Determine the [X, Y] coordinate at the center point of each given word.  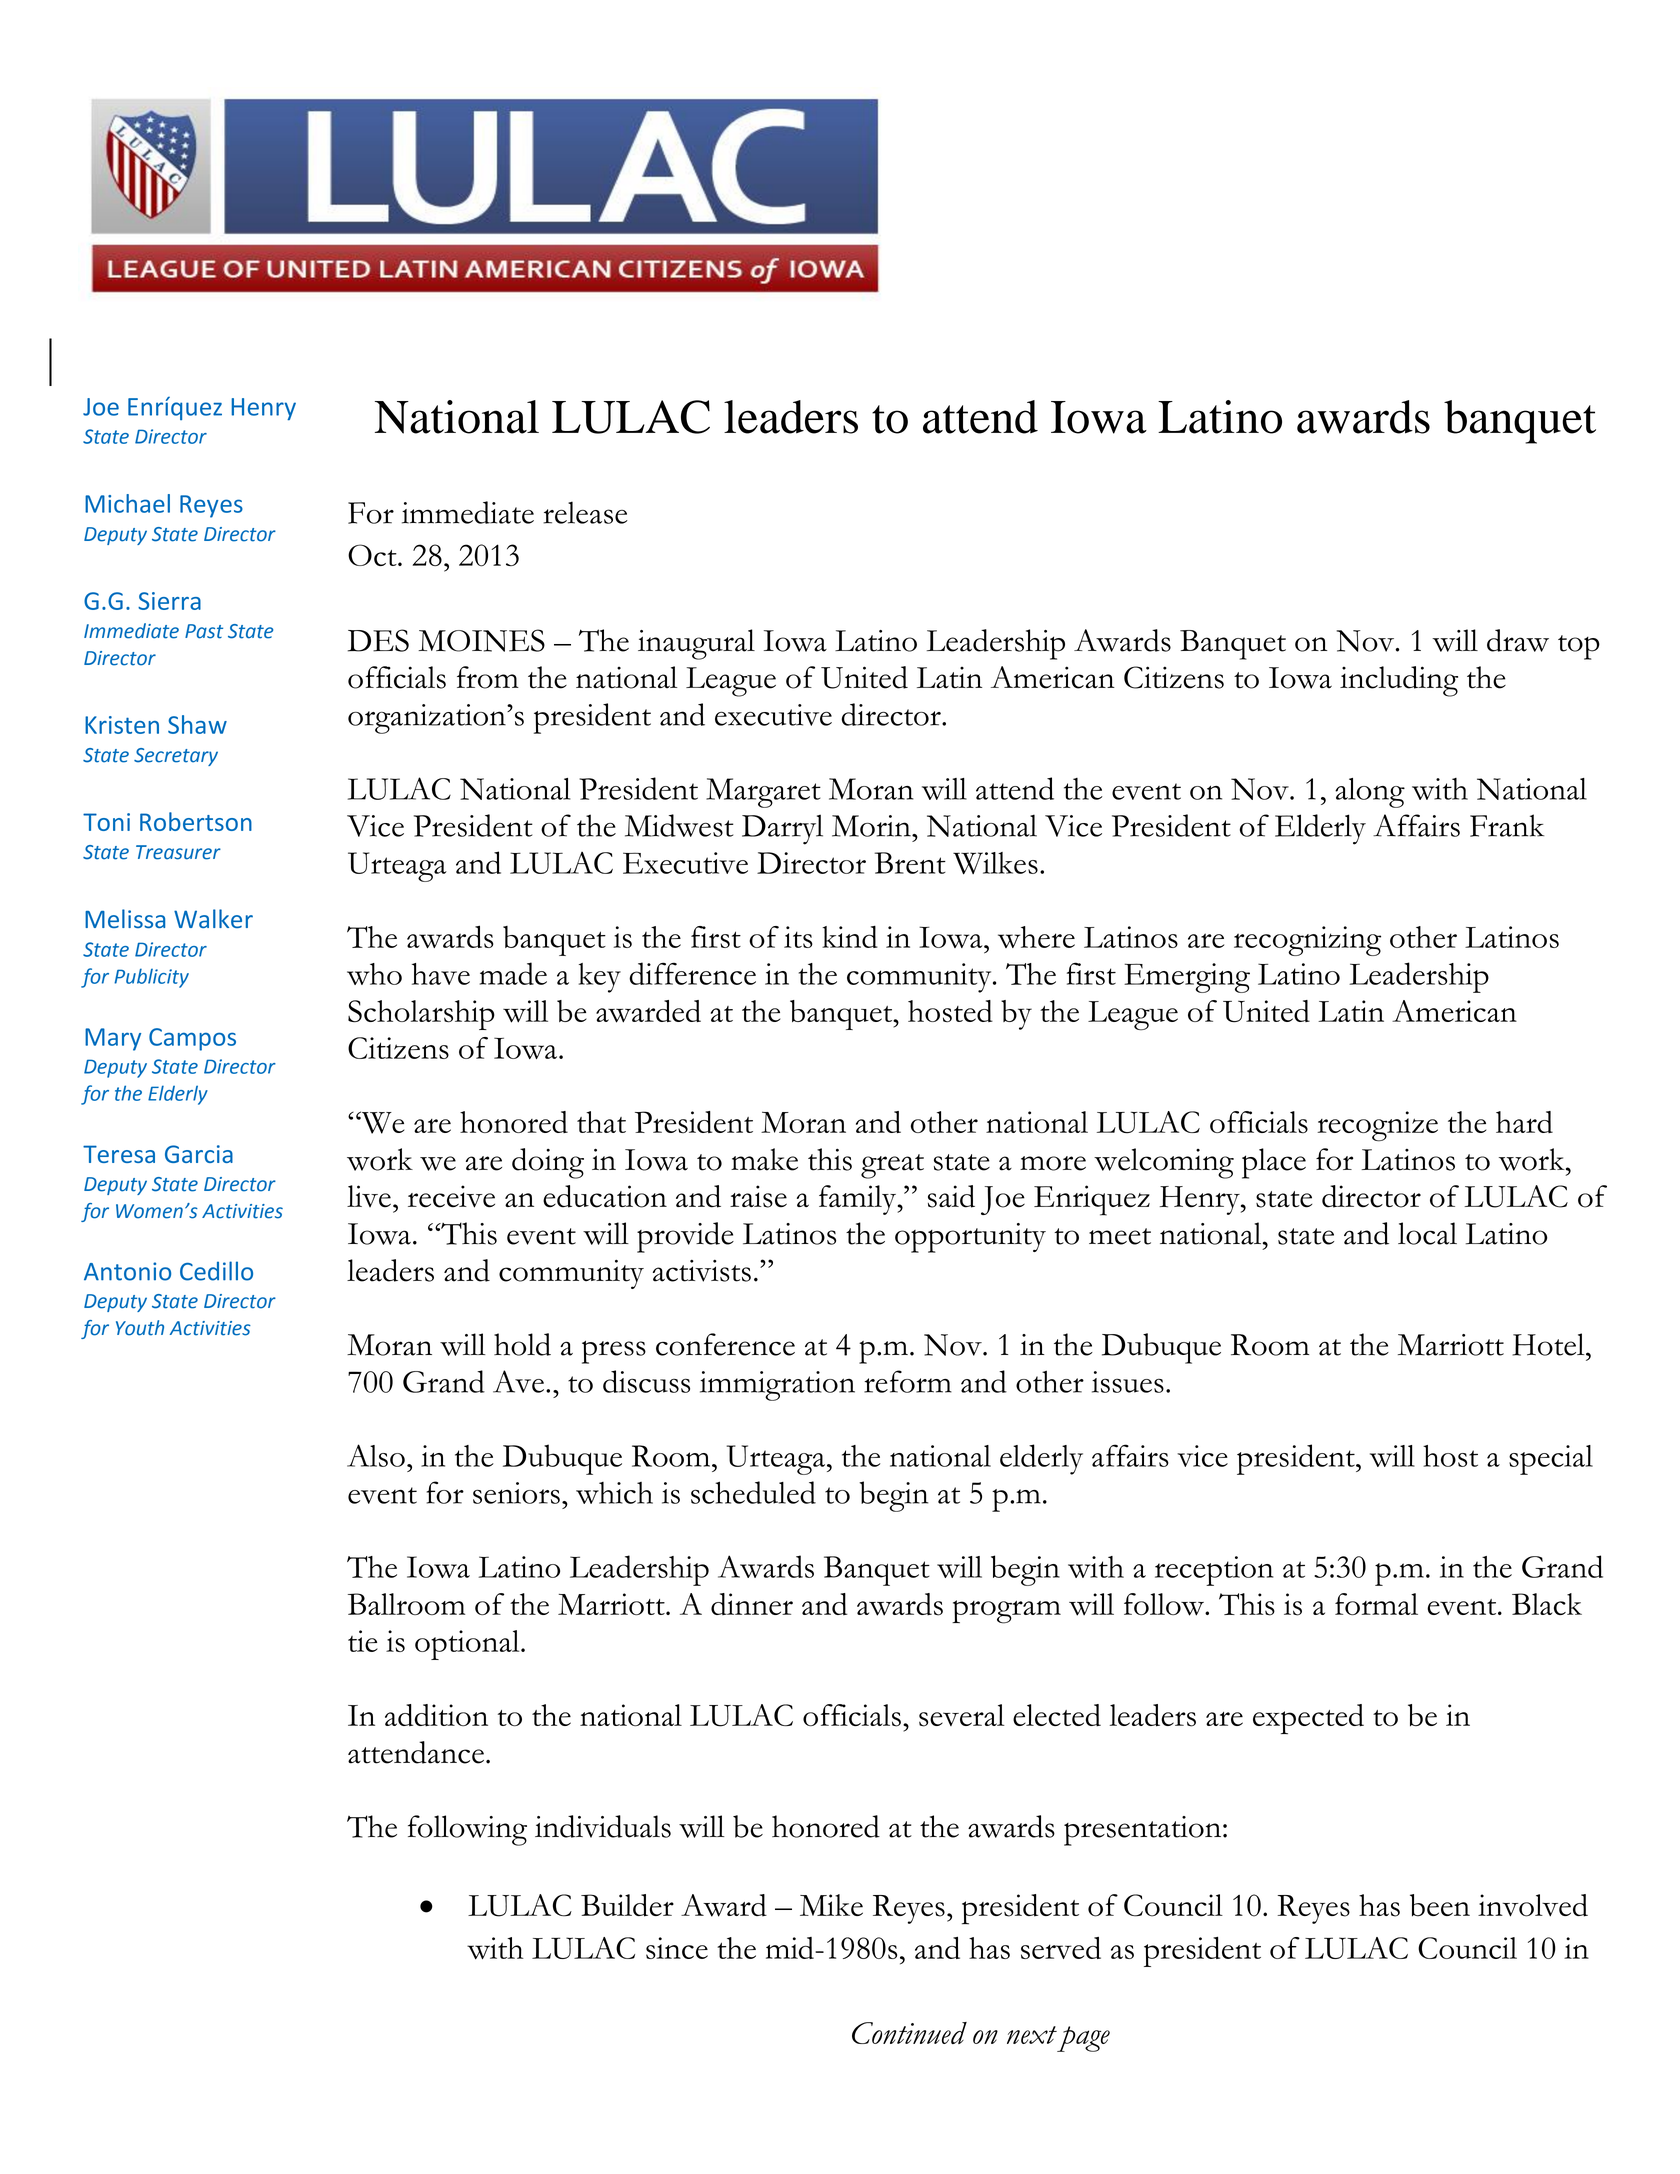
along [1370, 793]
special [1551, 1460]
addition [436, 1715]
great [892, 1166]
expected [1308, 1719]
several [962, 1715]
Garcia [199, 1154]
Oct [373, 555]
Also [376, 1455]
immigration [777, 1386]
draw [1518, 640]
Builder [627, 1905]
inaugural [696, 644]
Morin [872, 826]
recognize [1377, 1126]
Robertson [196, 821]
